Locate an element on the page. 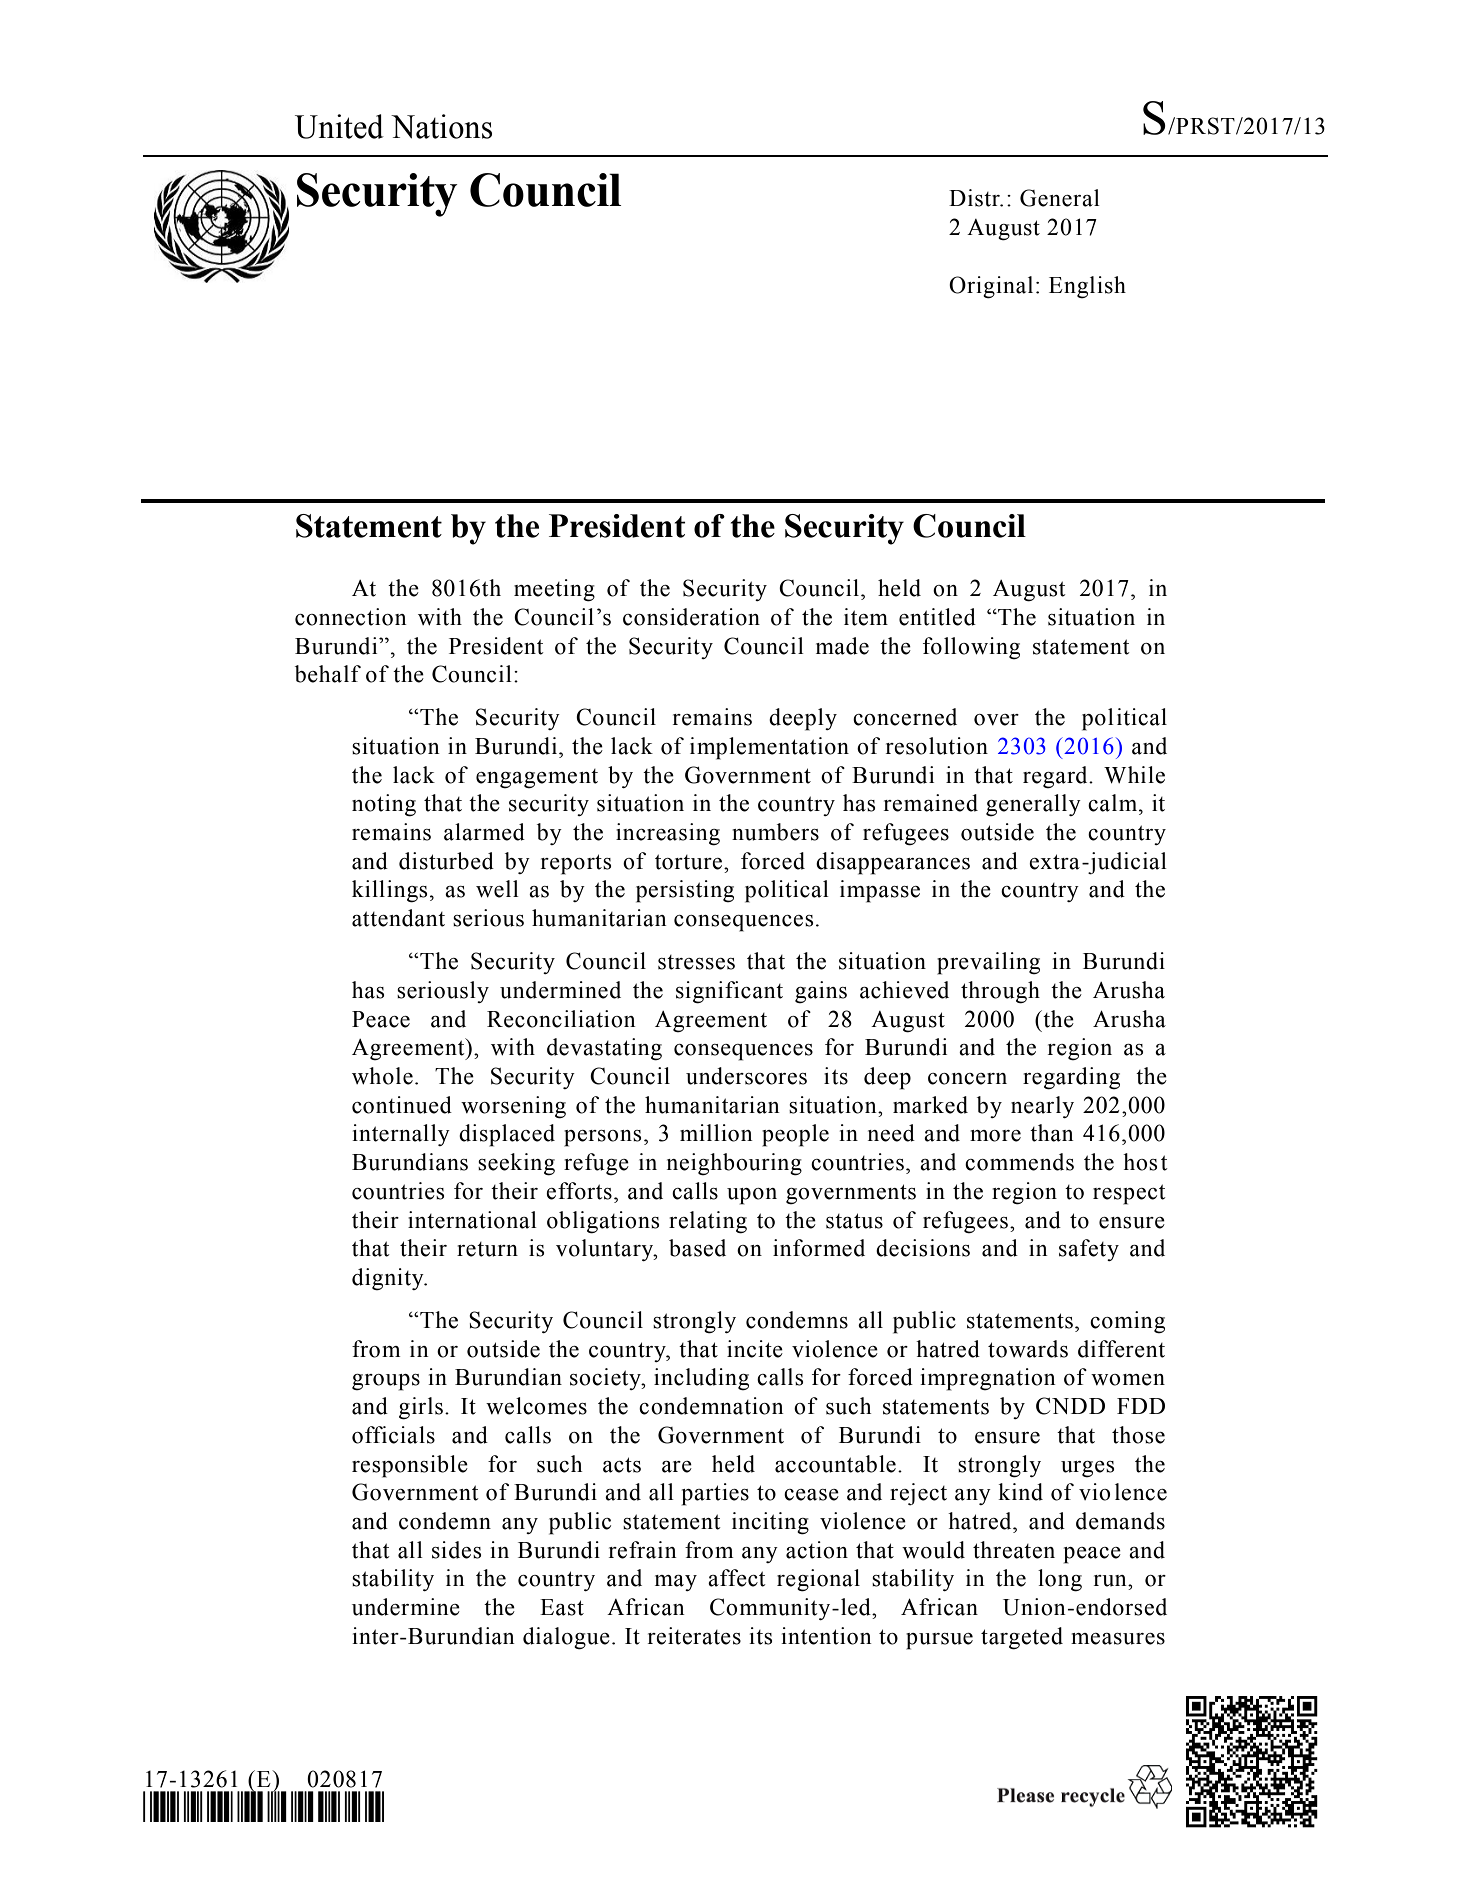  disturbed is located at coordinates (446, 861).
